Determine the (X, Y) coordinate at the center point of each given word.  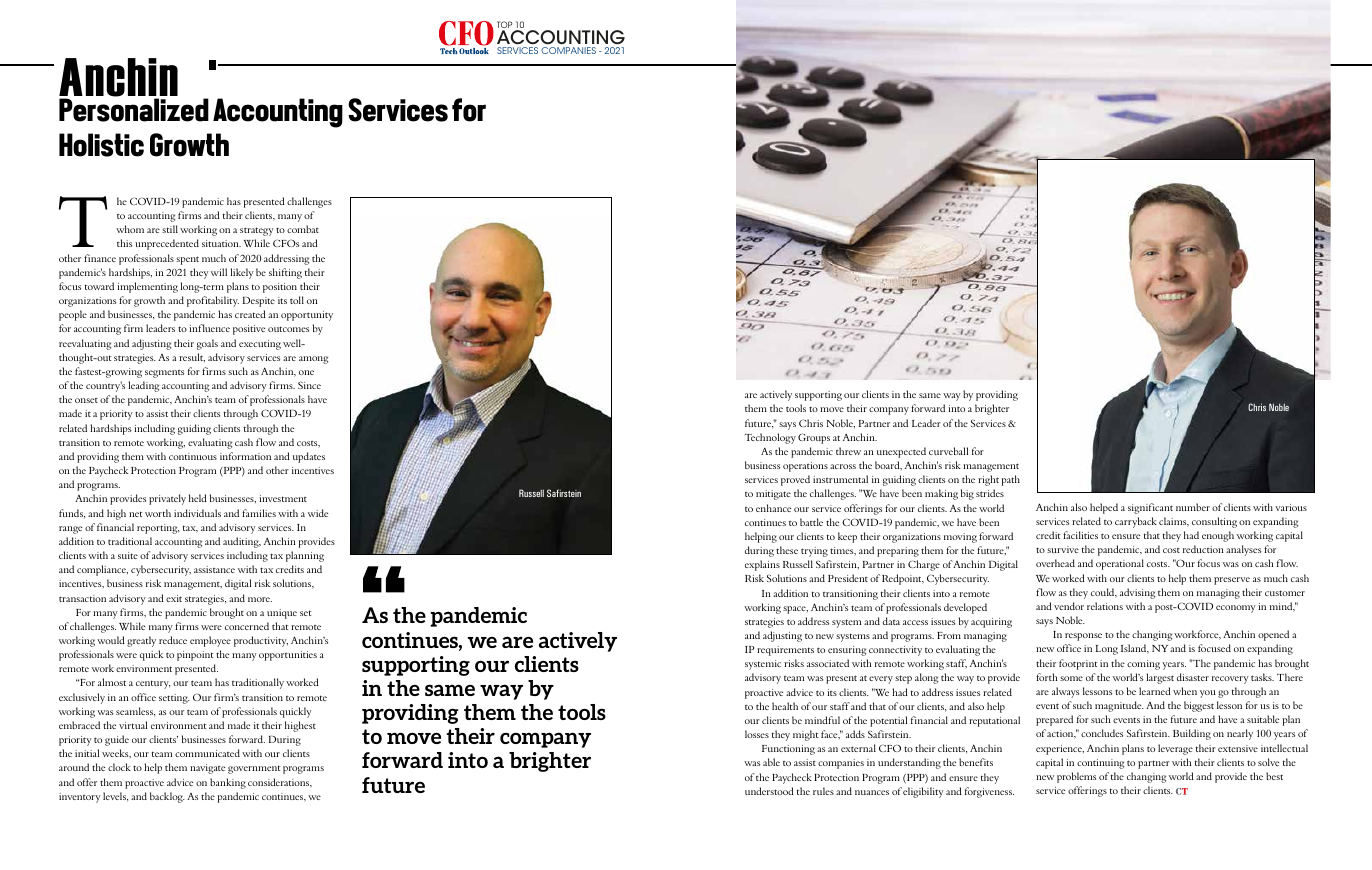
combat (303, 229)
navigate (207, 769)
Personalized (134, 110)
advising (1137, 593)
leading (143, 386)
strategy (257, 231)
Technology (770, 438)
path (1011, 480)
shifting (285, 273)
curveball (948, 451)
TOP (504, 26)
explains (762, 565)
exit (174, 598)
